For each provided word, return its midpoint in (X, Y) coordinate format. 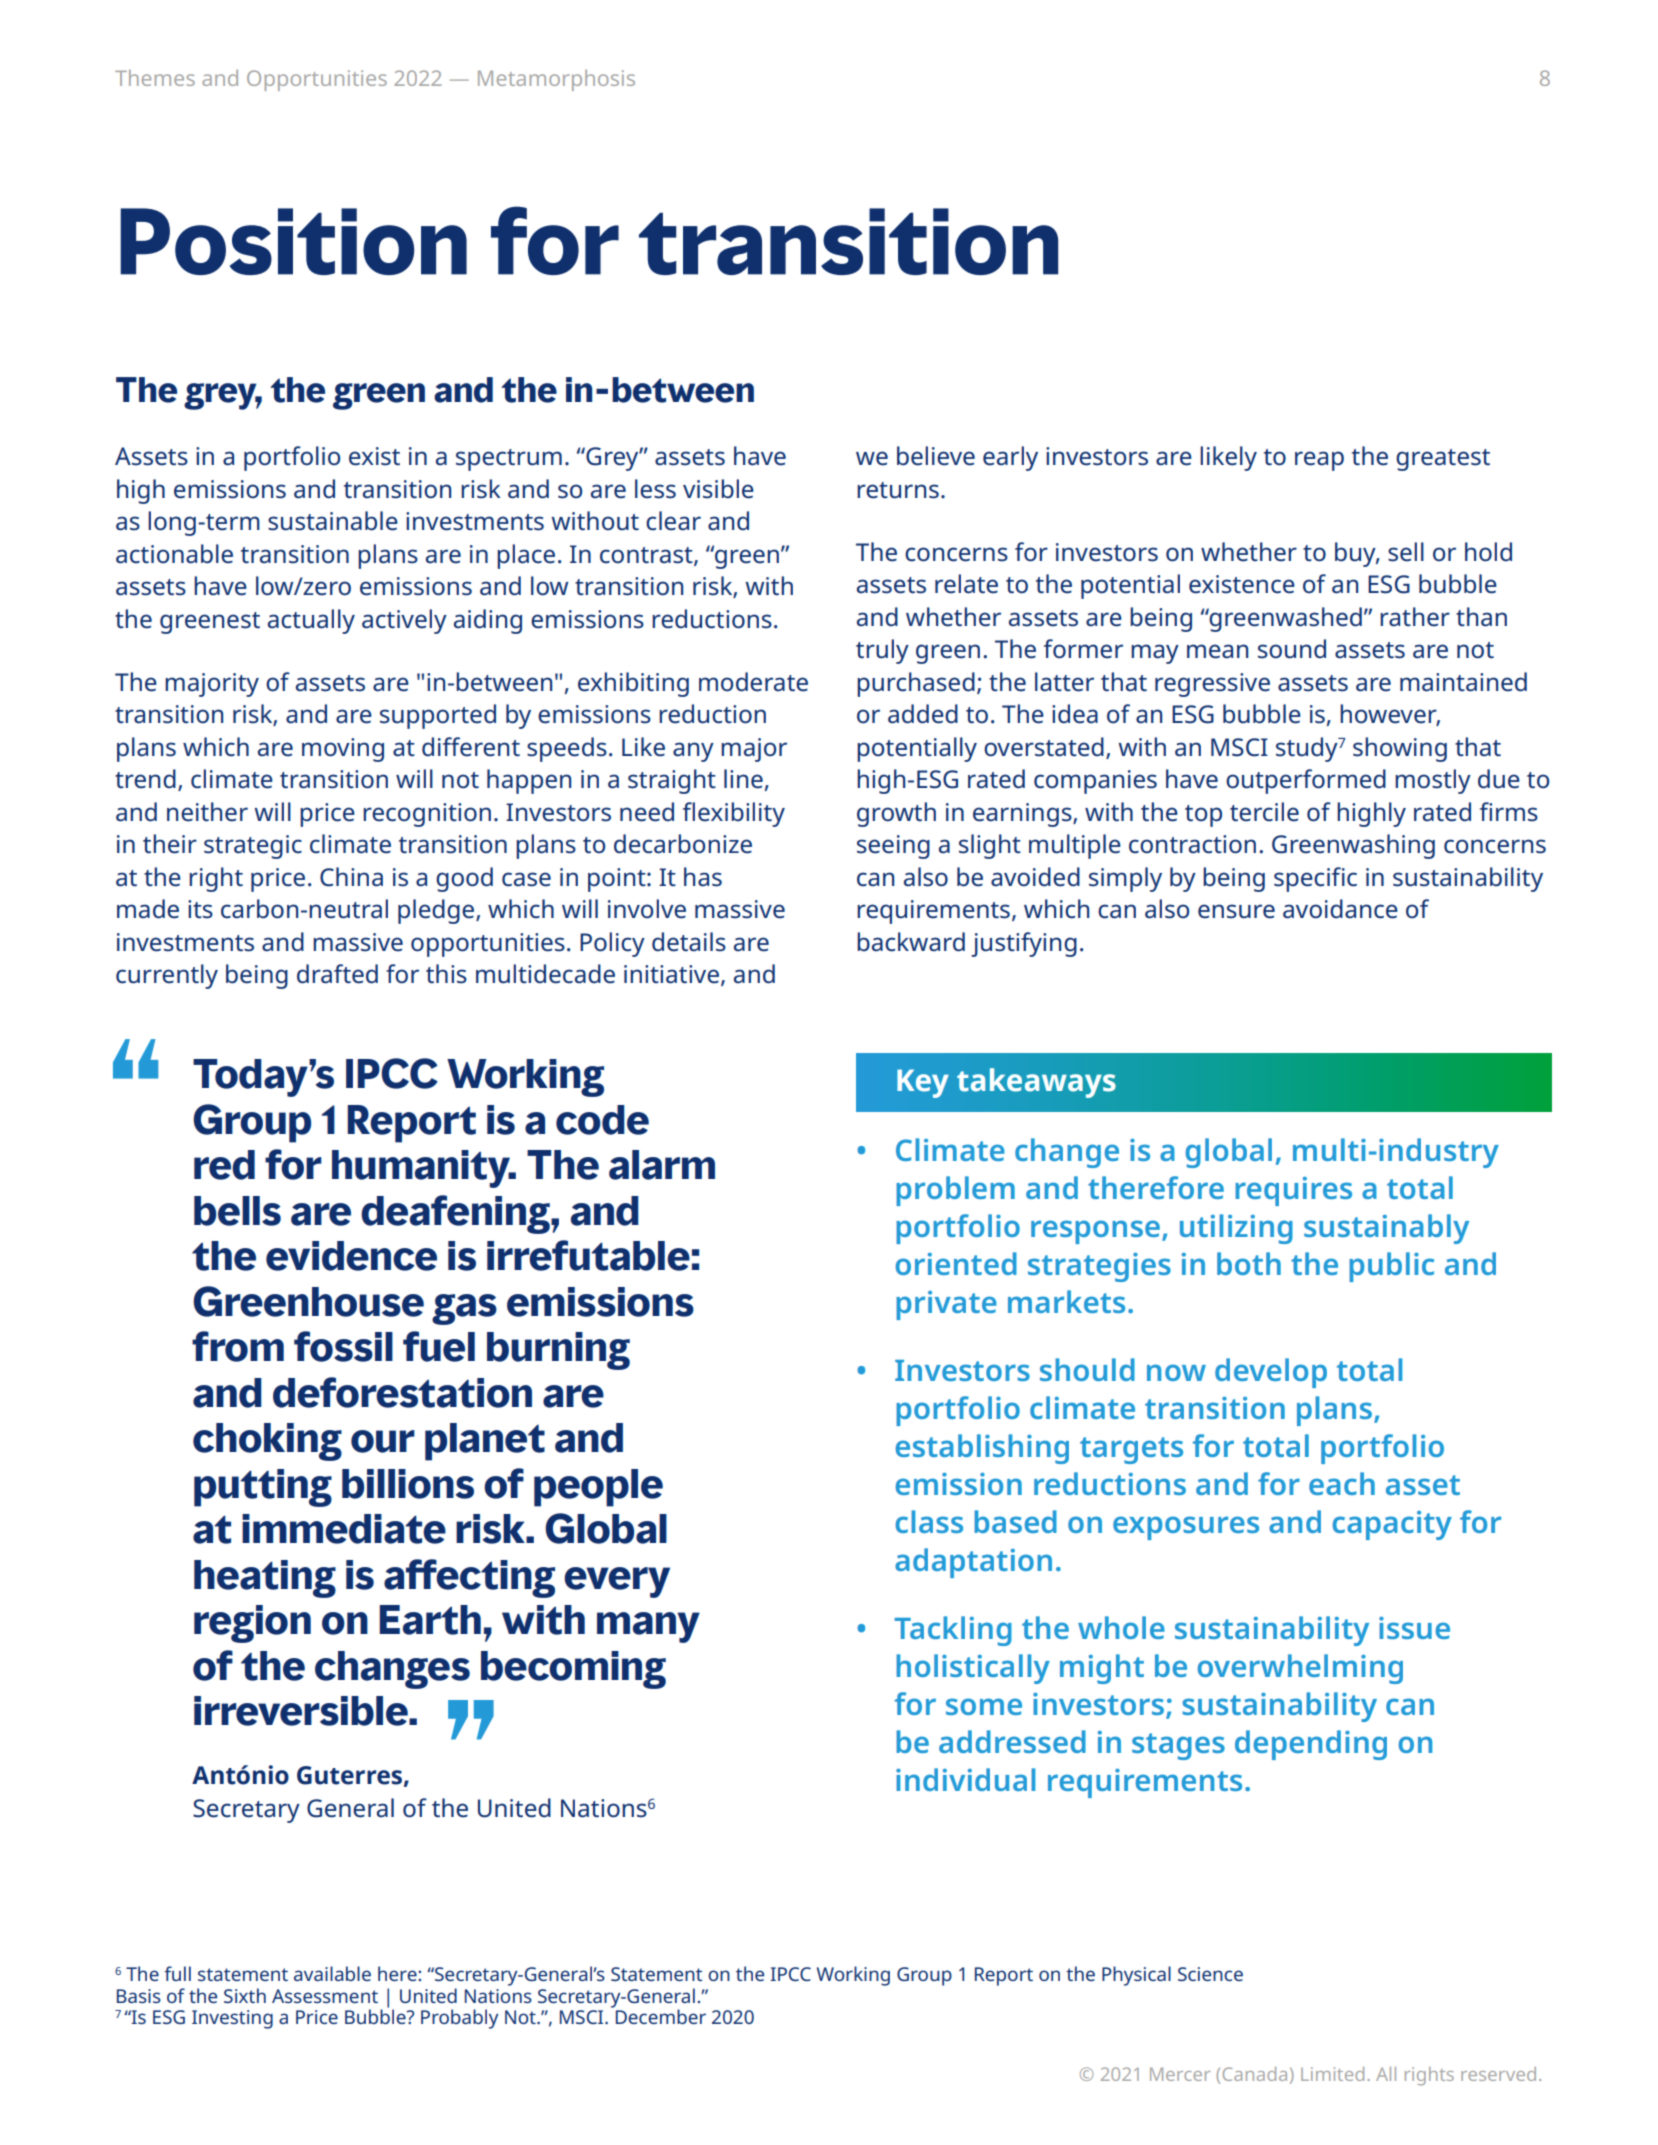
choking (267, 1442)
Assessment (325, 1996)
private (946, 1305)
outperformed (1306, 781)
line (743, 779)
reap (1319, 461)
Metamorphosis (556, 80)
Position (293, 241)
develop (1271, 1373)
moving (343, 750)
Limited (1332, 2074)
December (659, 2015)
